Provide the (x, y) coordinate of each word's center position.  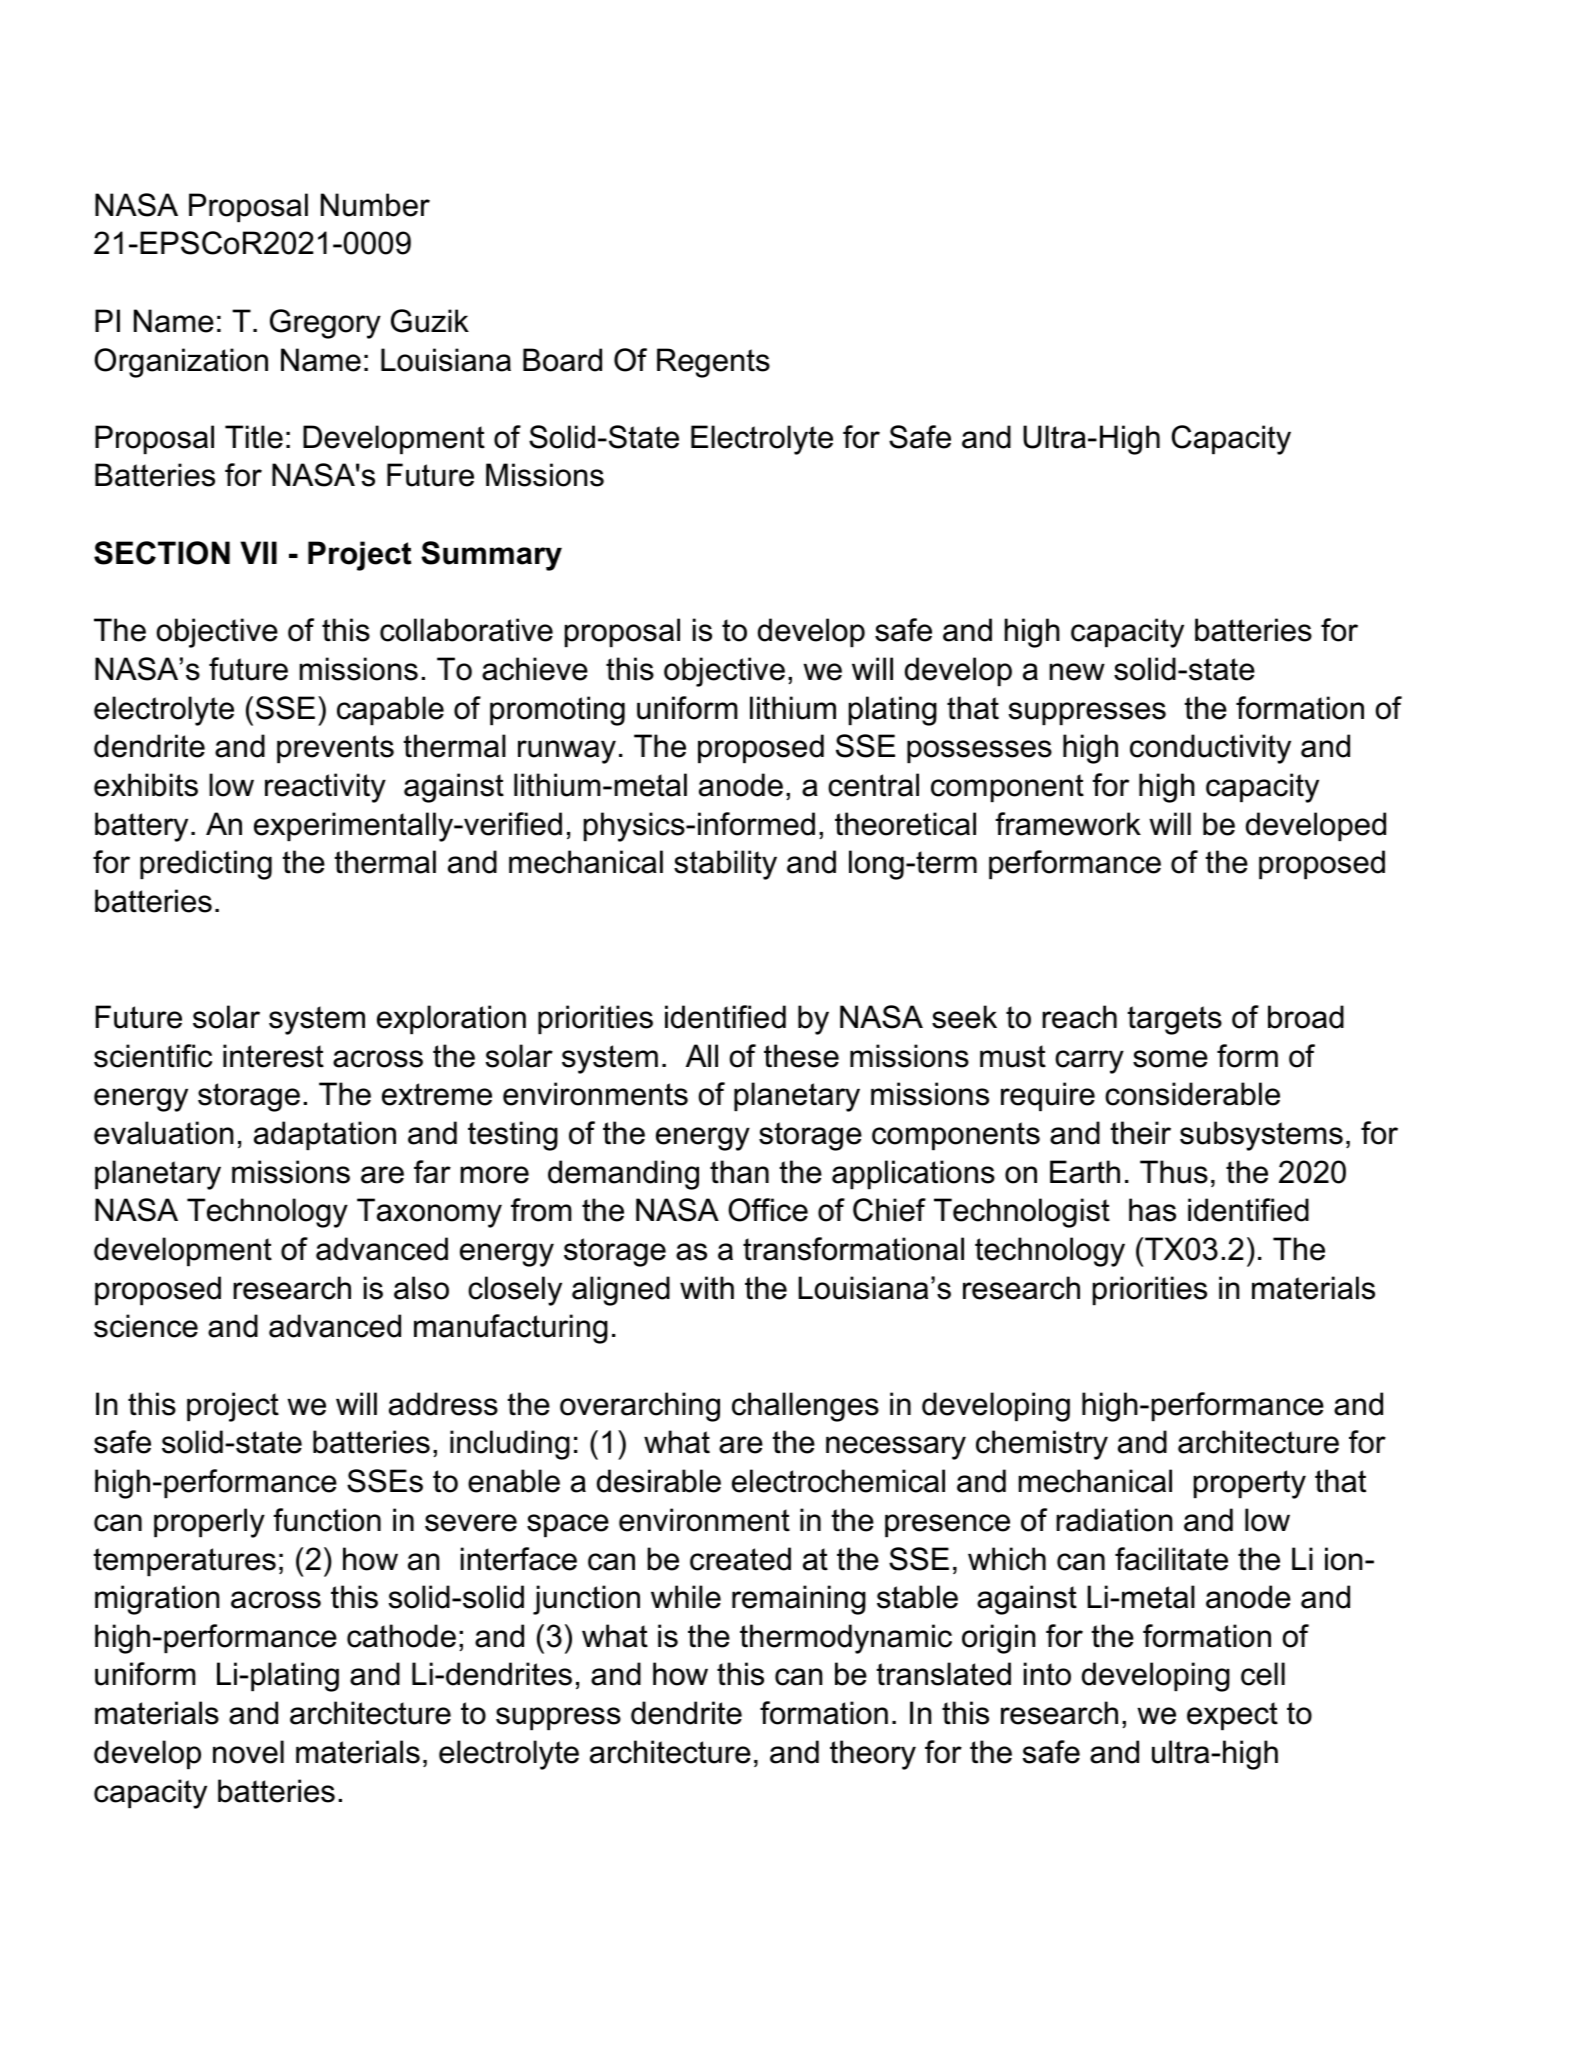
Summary (491, 556)
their (1140, 1133)
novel (248, 1752)
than (739, 1172)
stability (725, 865)
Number (375, 205)
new (1077, 672)
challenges (805, 1407)
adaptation (325, 1135)
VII (258, 552)
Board (562, 360)
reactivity (325, 788)
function (327, 1520)
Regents (713, 363)
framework (1068, 824)
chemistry (1042, 1445)
